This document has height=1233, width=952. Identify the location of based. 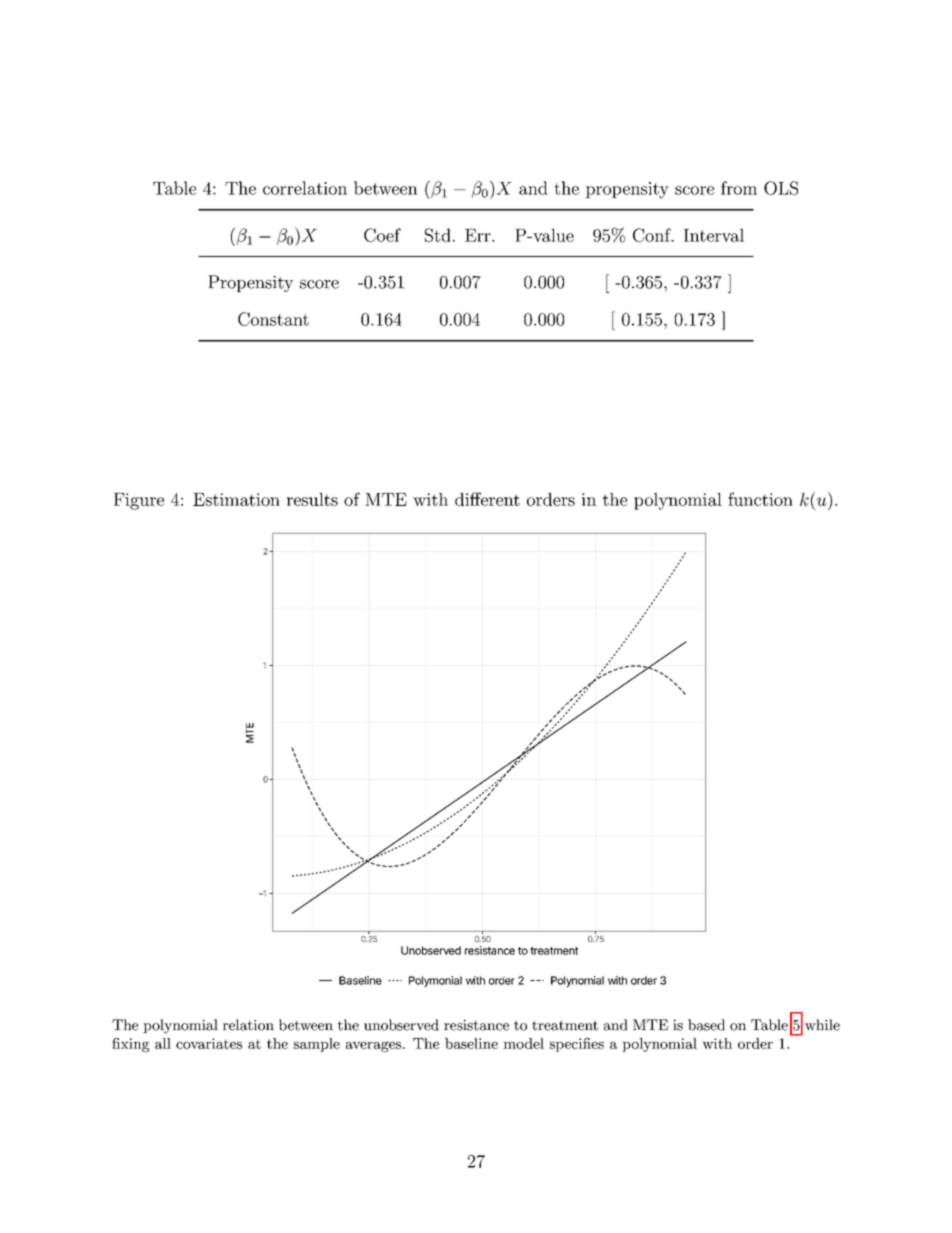
(706, 1025).
